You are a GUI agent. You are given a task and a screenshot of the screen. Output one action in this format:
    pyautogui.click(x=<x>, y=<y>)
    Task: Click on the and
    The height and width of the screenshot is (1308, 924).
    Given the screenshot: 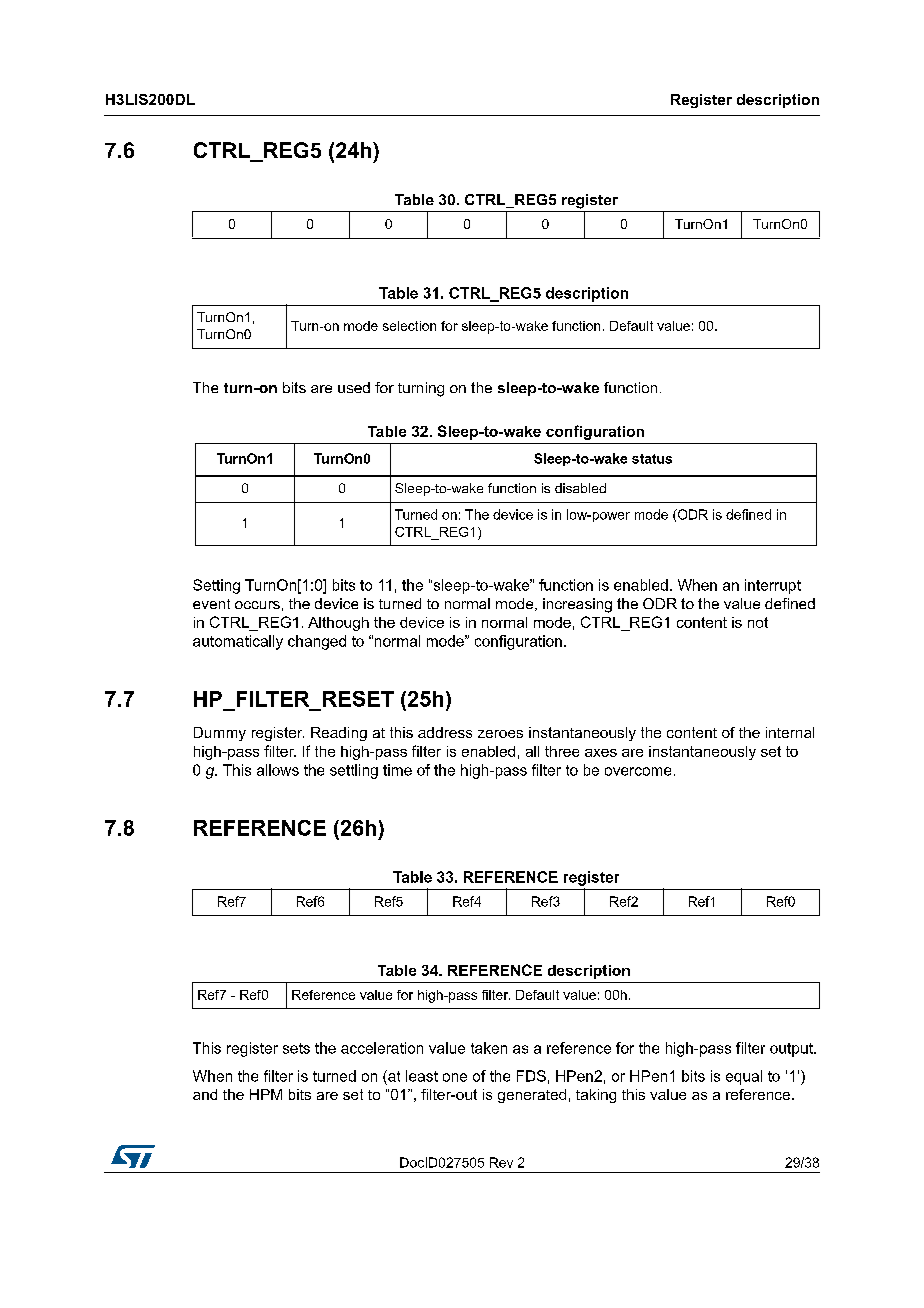 What is the action you would take?
    pyautogui.click(x=205, y=1094)
